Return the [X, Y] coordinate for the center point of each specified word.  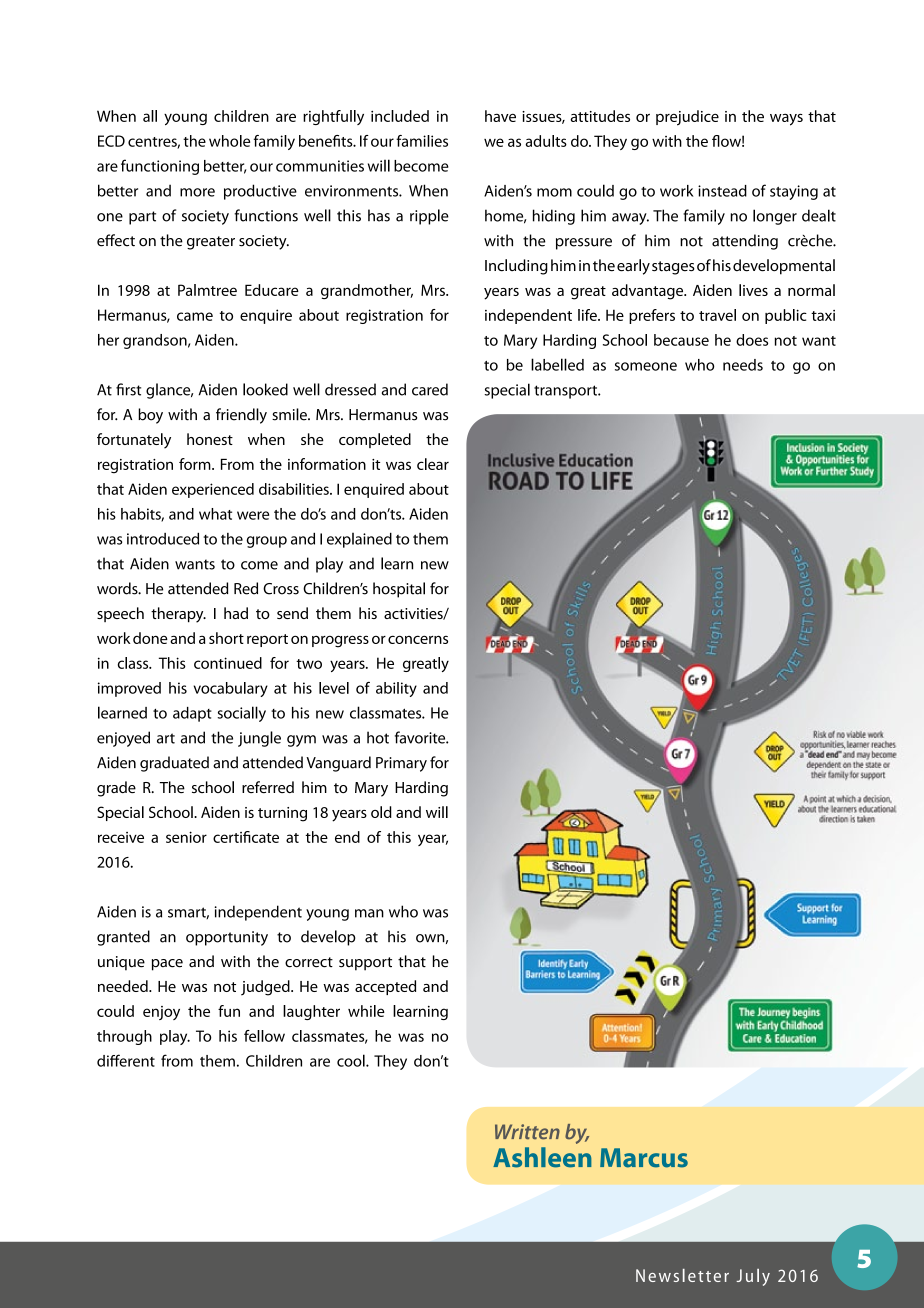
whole [229, 141]
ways [786, 120]
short [226, 638]
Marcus [644, 1158]
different [126, 1060]
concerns [418, 639]
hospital [399, 590]
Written [527, 1132]
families [422, 141]
